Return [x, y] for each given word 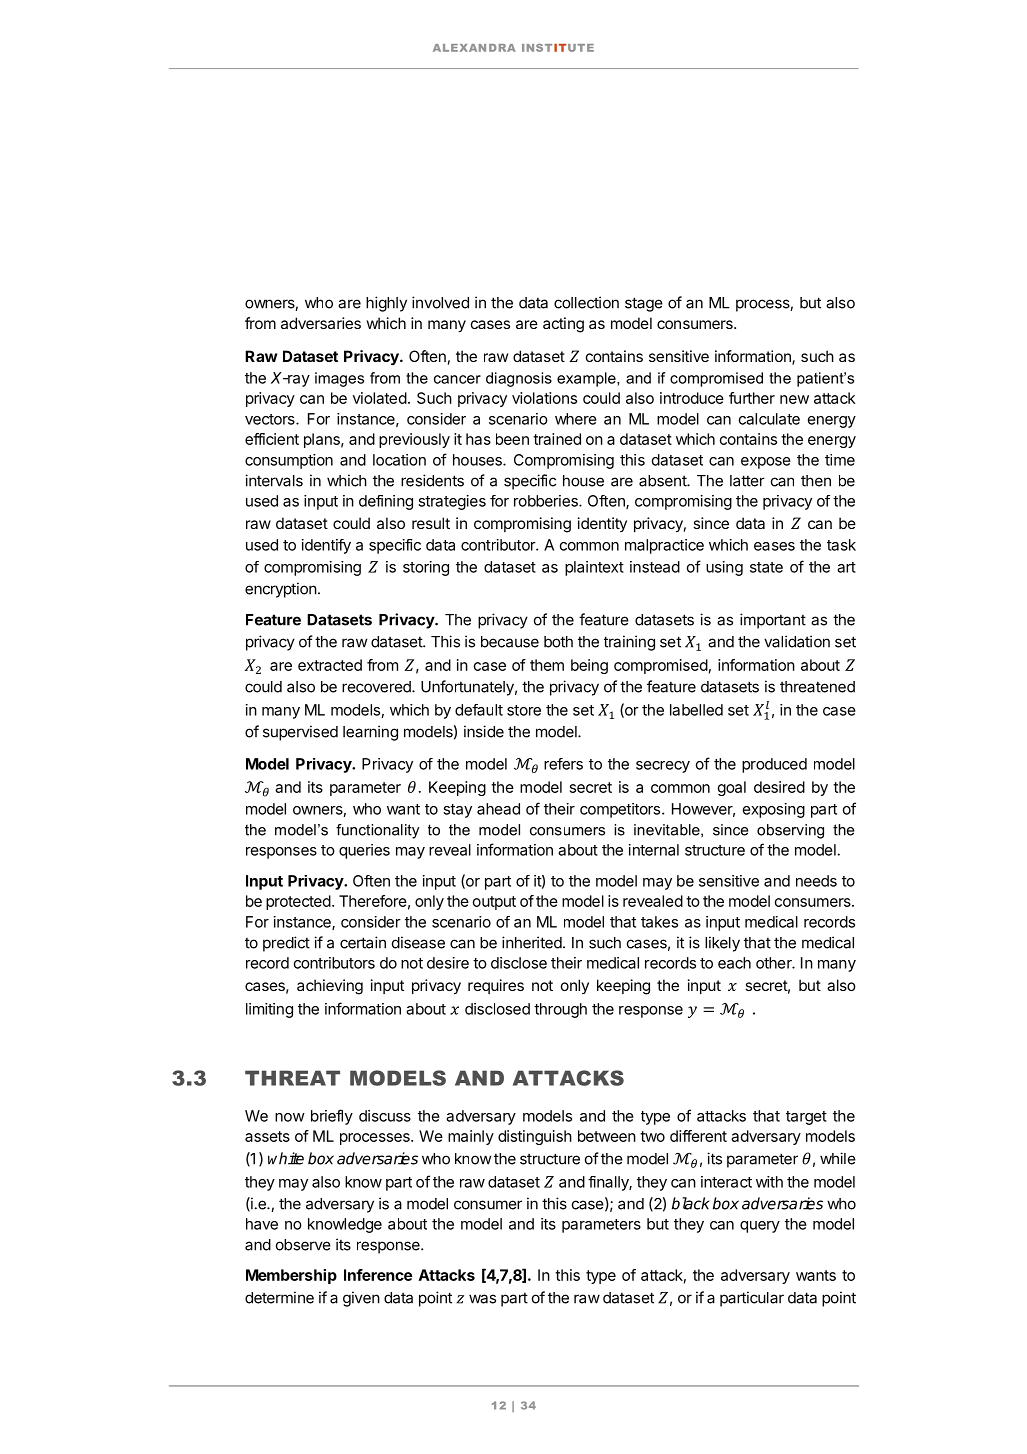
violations [544, 398]
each [734, 963]
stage [644, 304]
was [482, 1299]
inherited [532, 942]
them [547, 665]
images [339, 379]
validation [797, 641]
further [752, 398]
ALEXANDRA [474, 48]
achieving [330, 987]
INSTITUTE [558, 48]
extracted [330, 665]
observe [303, 1245]
